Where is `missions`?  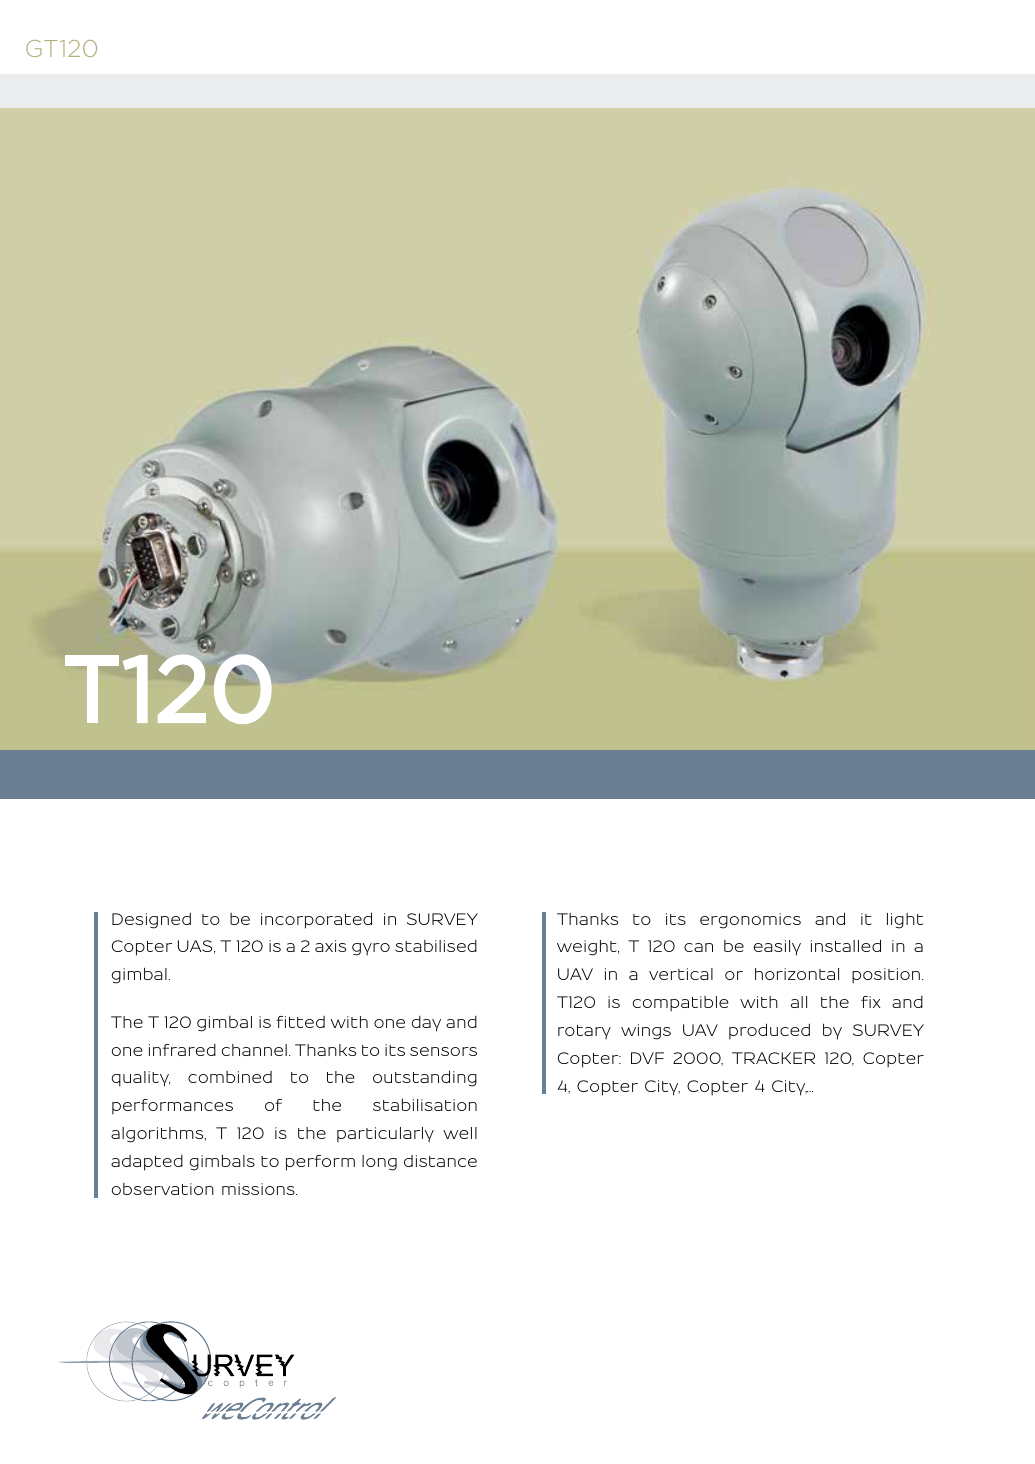
missions is located at coordinates (259, 1189).
